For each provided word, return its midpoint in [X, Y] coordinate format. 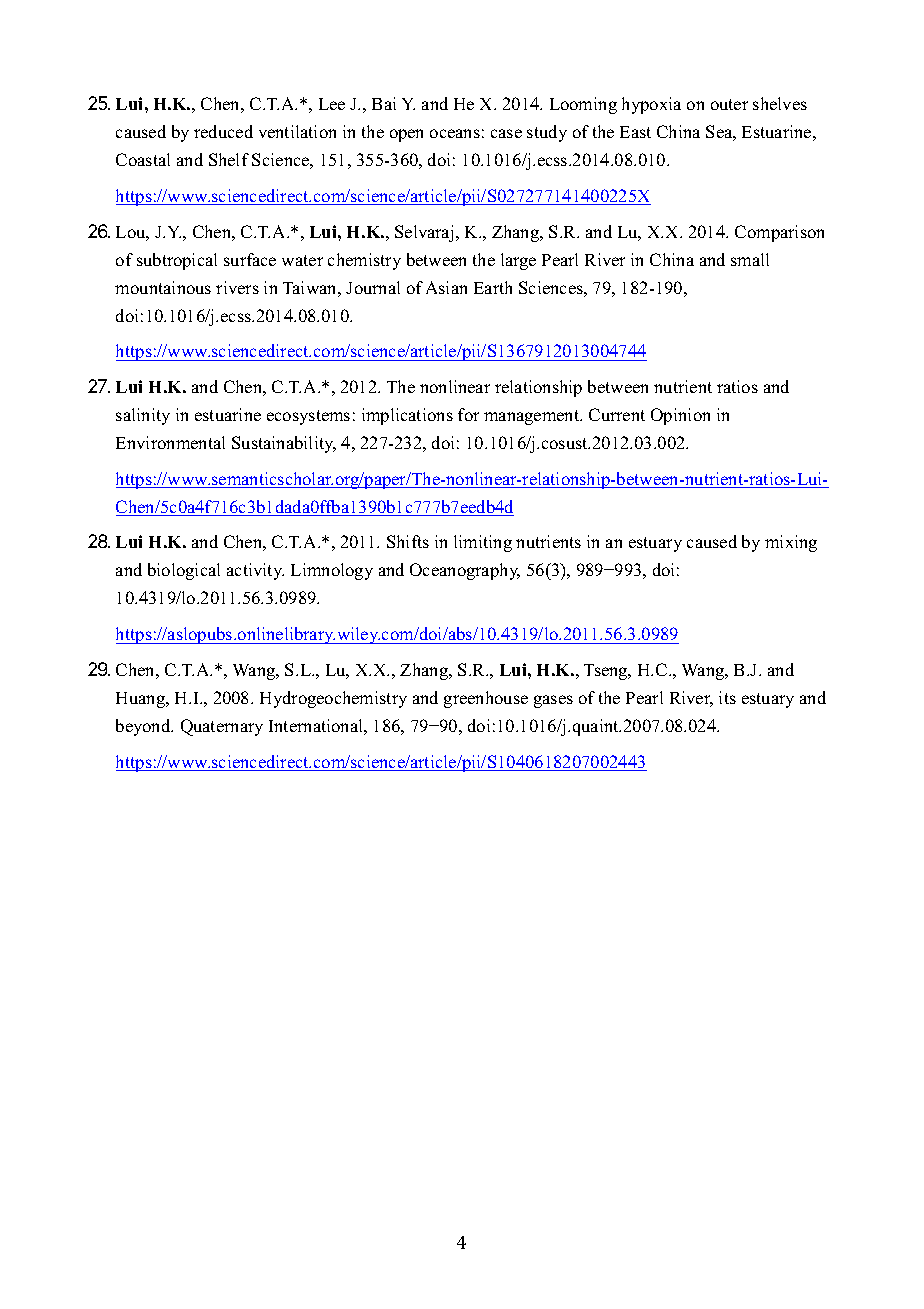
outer [729, 104]
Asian [446, 287]
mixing [791, 543]
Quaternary [222, 727]
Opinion [680, 416]
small [750, 259]
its [727, 697]
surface [250, 259]
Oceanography [465, 571]
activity [255, 571]
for [468, 414]
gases [553, 701]
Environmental [170, 442]
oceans [455, 133]
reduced [223, 131]
